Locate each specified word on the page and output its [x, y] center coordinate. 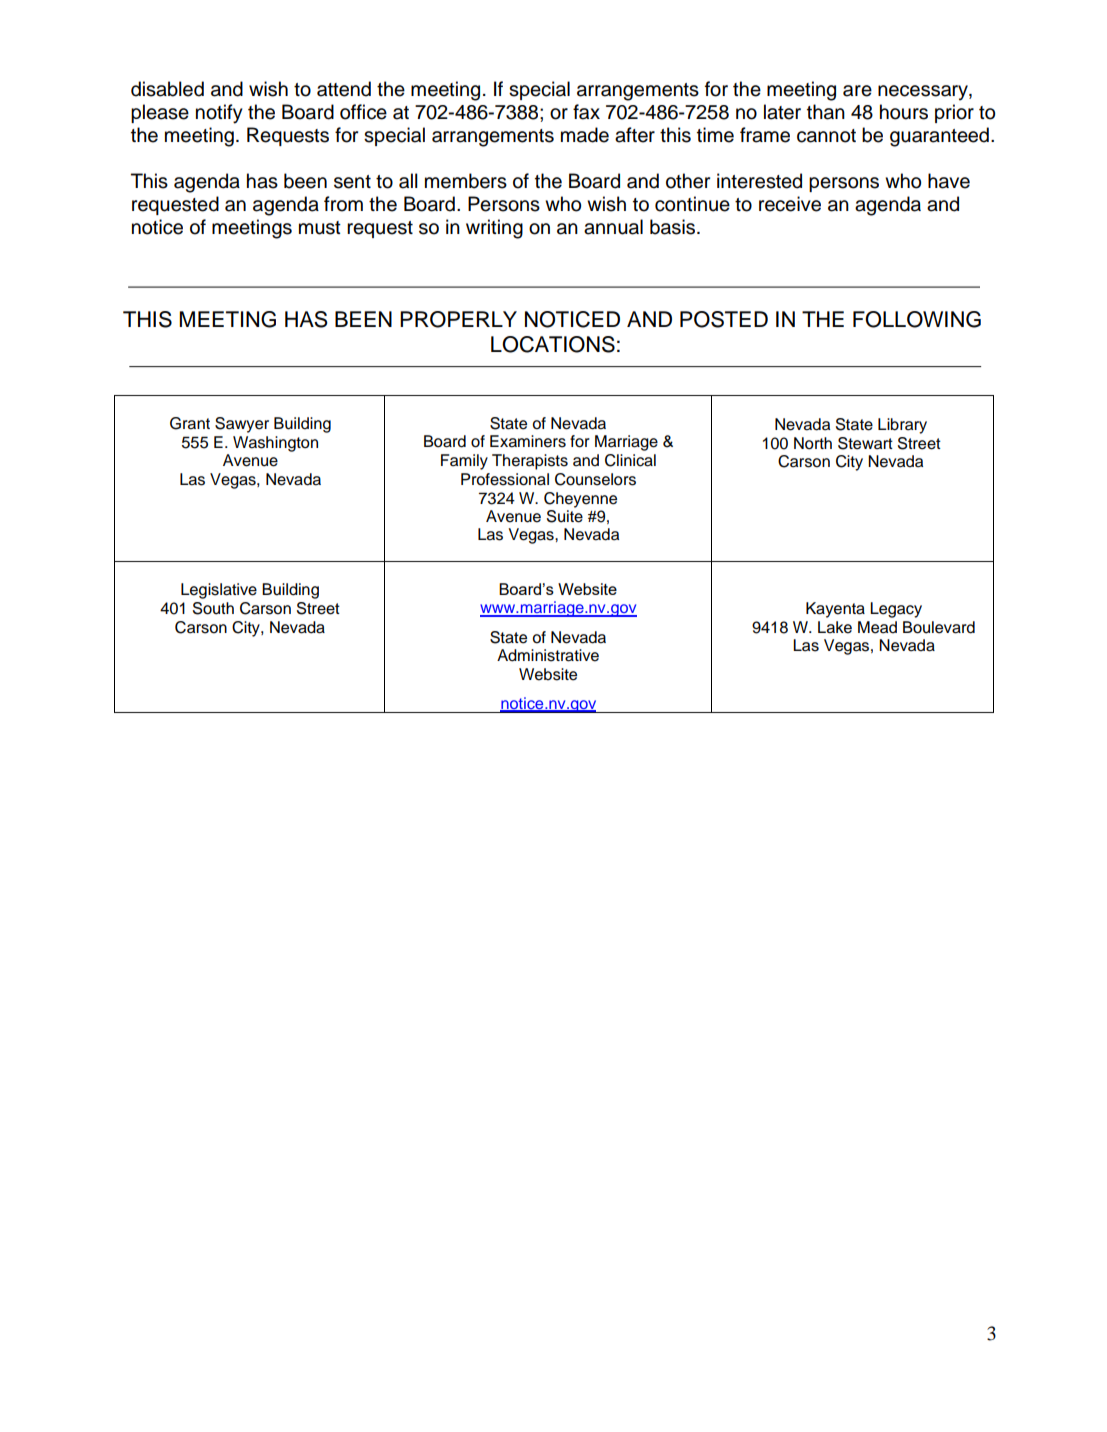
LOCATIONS [553, 344]
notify [219, 114]
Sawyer [242, 425]
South [213, 608]
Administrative [548, 655]
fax [586, 112]
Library [902, 426]
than [826, 112]
